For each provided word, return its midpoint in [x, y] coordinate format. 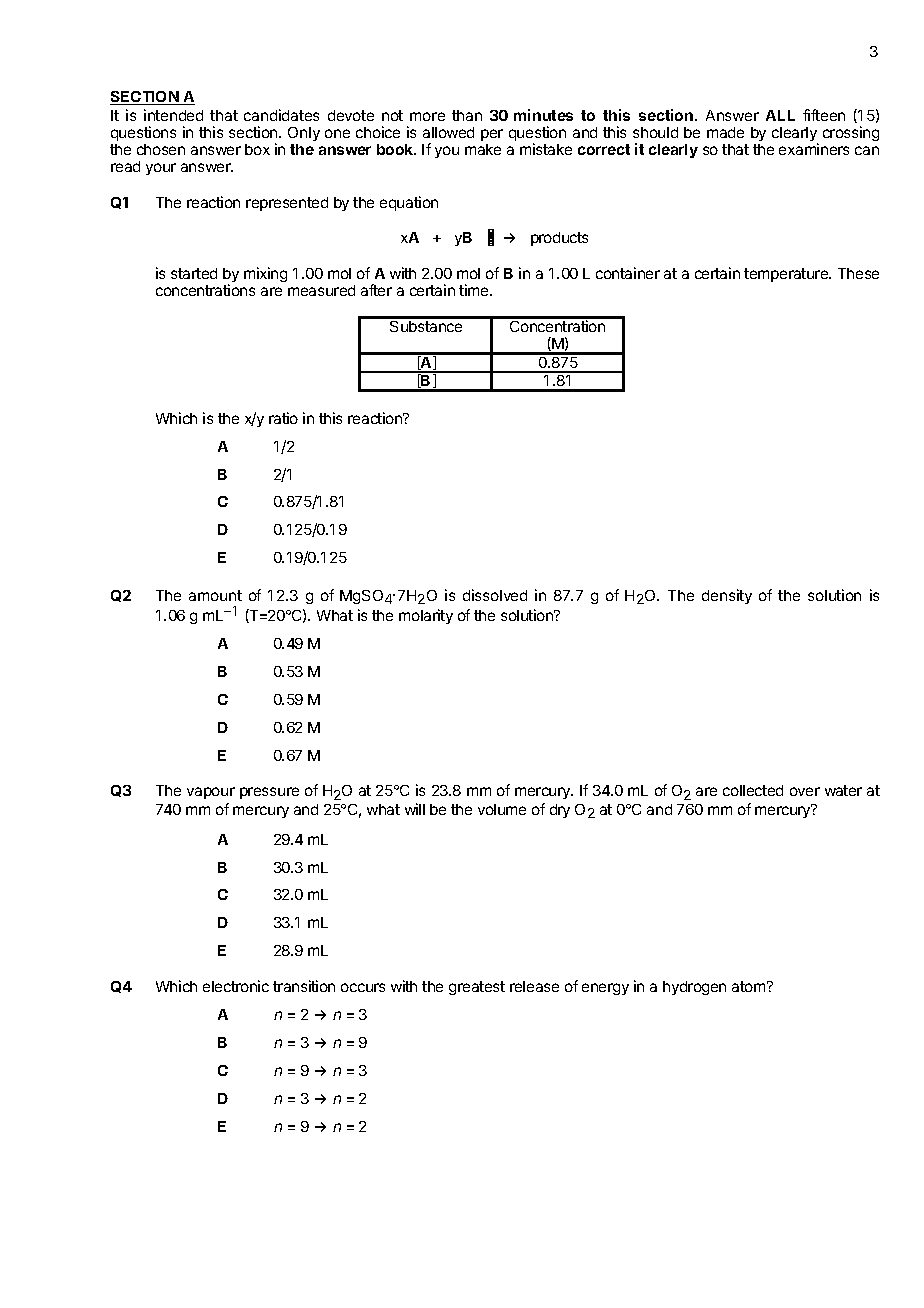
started [194, 273]
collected [753, 790]
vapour [211, 793]
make [483, 149]
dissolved [495, 595]
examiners [814, 149]
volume [502, 809]
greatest [477, 988]
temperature [787, 275]
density [727, 596]
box [257, 149]
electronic [236, 986]
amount [215, 595]
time [475, 290]
